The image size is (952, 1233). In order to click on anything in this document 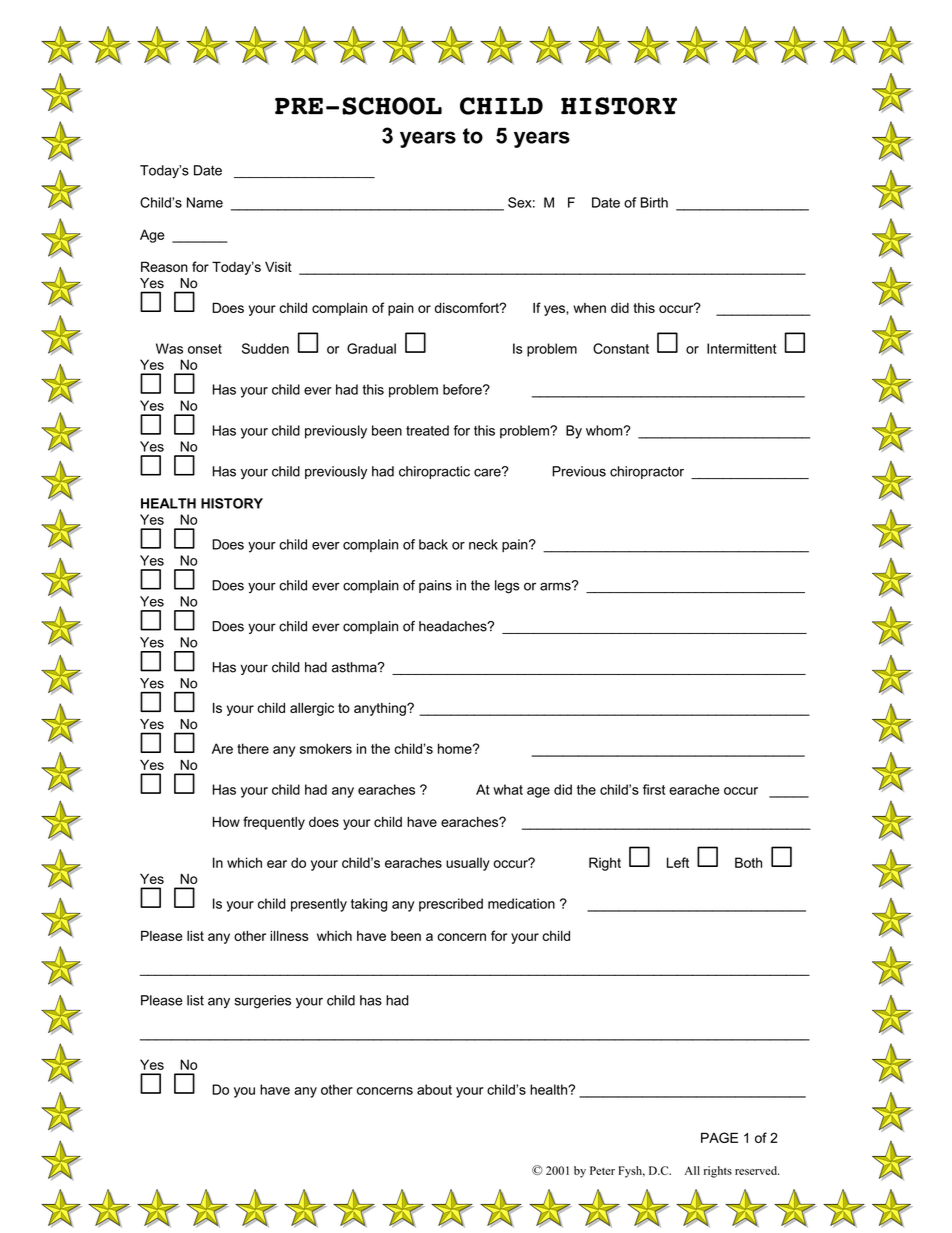, I will do `click(381, 709)`.
